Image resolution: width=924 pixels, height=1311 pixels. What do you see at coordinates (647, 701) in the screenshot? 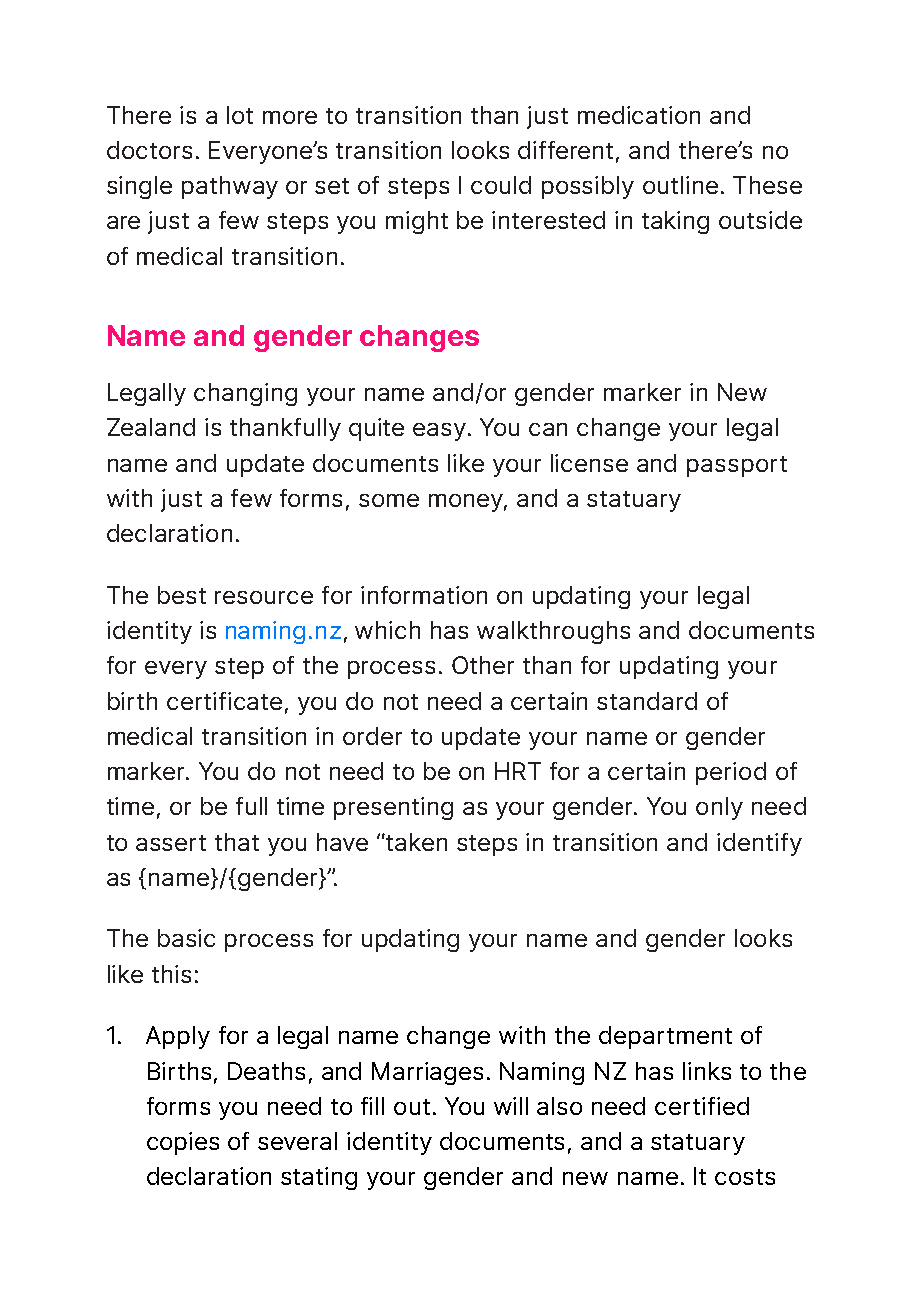
I see `standard` at bounding box center [647, 701].
